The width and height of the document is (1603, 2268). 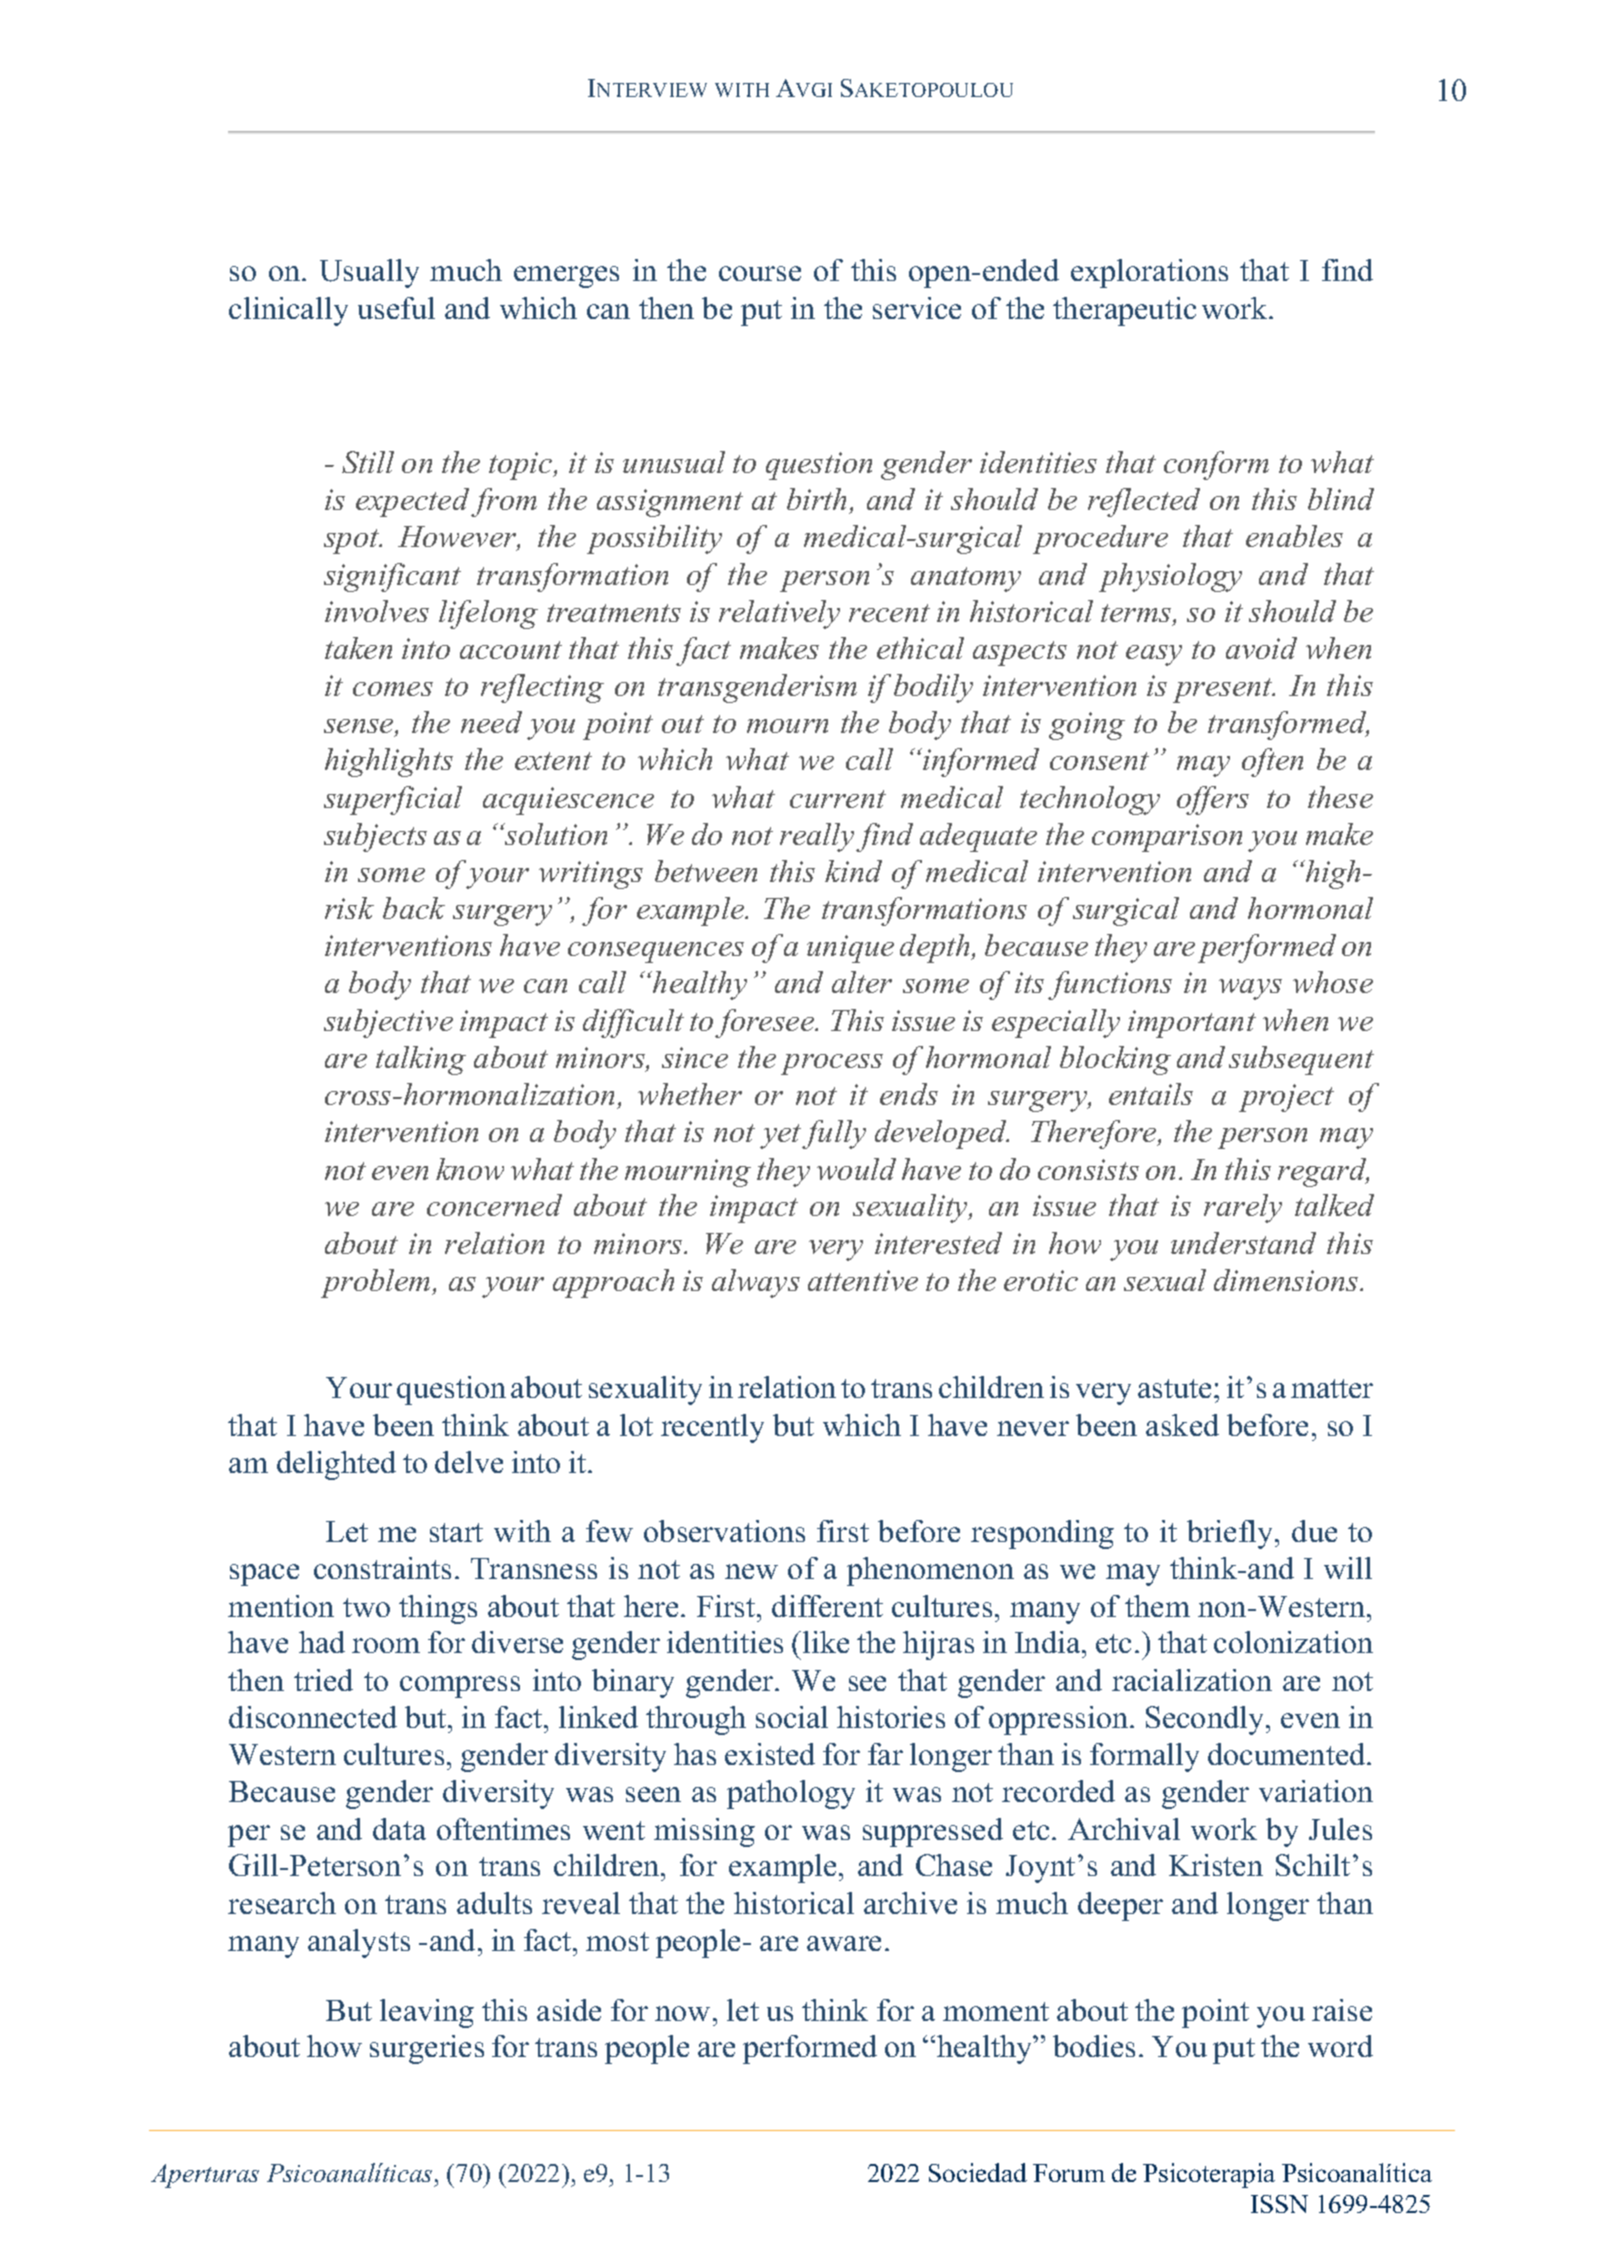 What do you see at coordinates (1224, 690) in the document?
I see `present` at bounding box center [1224, 690].
